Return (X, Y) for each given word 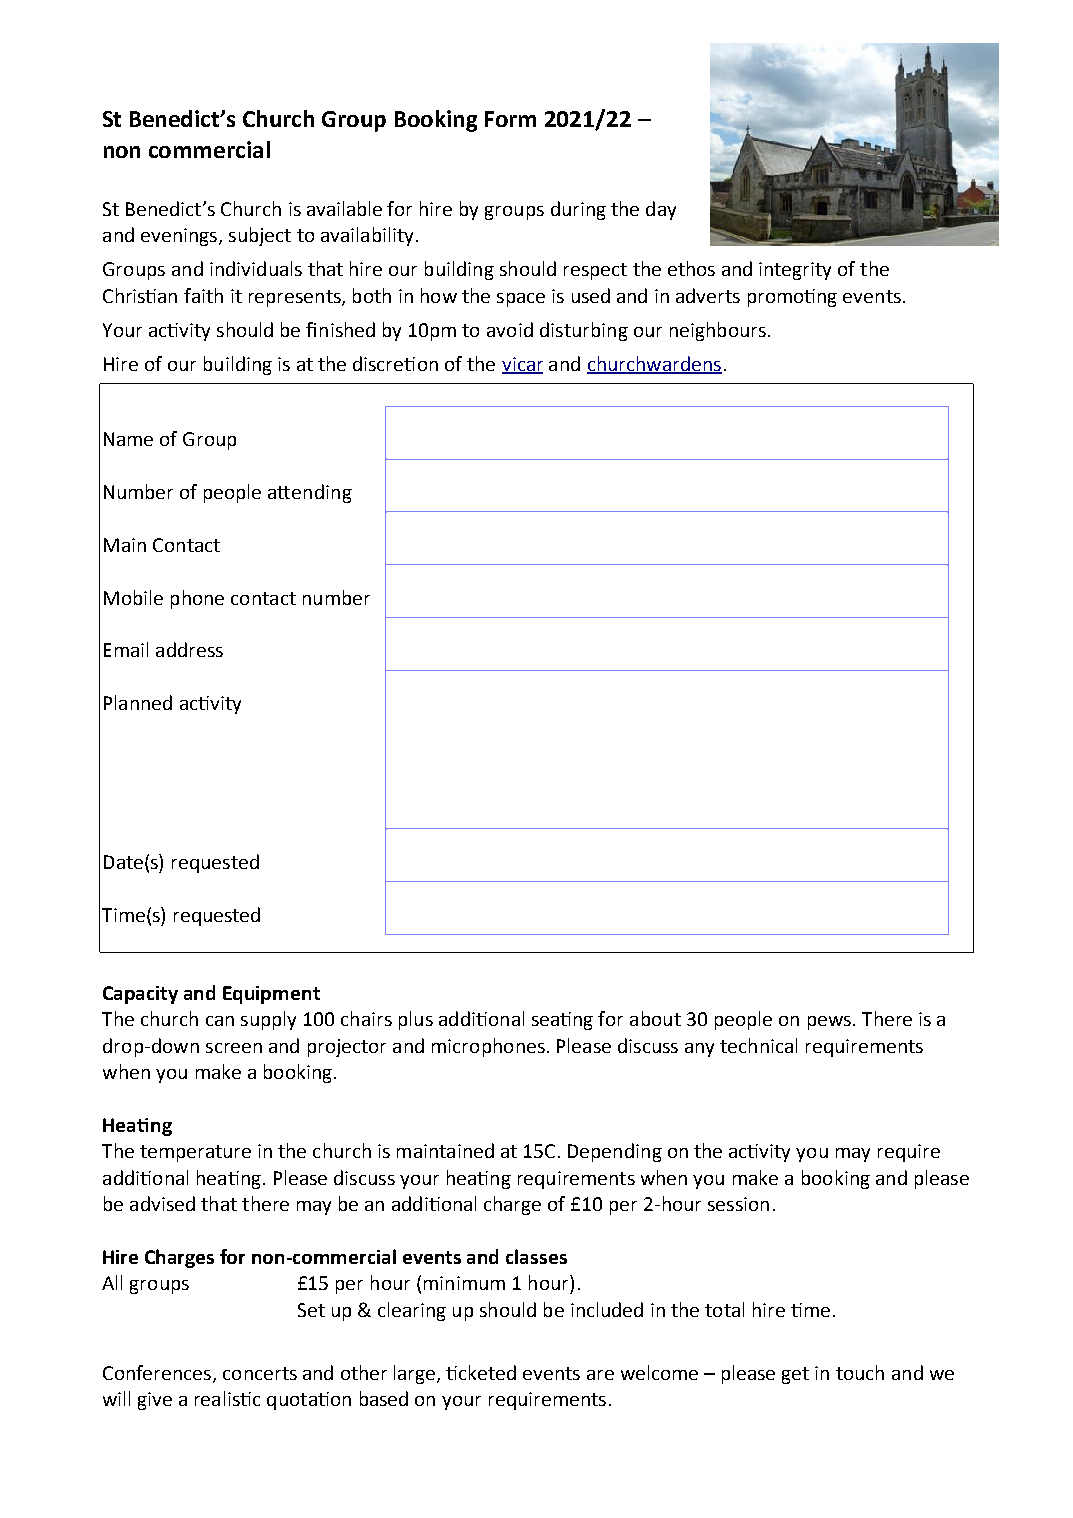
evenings (179, 237)
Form (510, 119)
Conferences (157, 1372)
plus (416, 1020)
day (661, 210)
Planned (138, 702)
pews (829, 1023)
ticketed (481, 1372)
